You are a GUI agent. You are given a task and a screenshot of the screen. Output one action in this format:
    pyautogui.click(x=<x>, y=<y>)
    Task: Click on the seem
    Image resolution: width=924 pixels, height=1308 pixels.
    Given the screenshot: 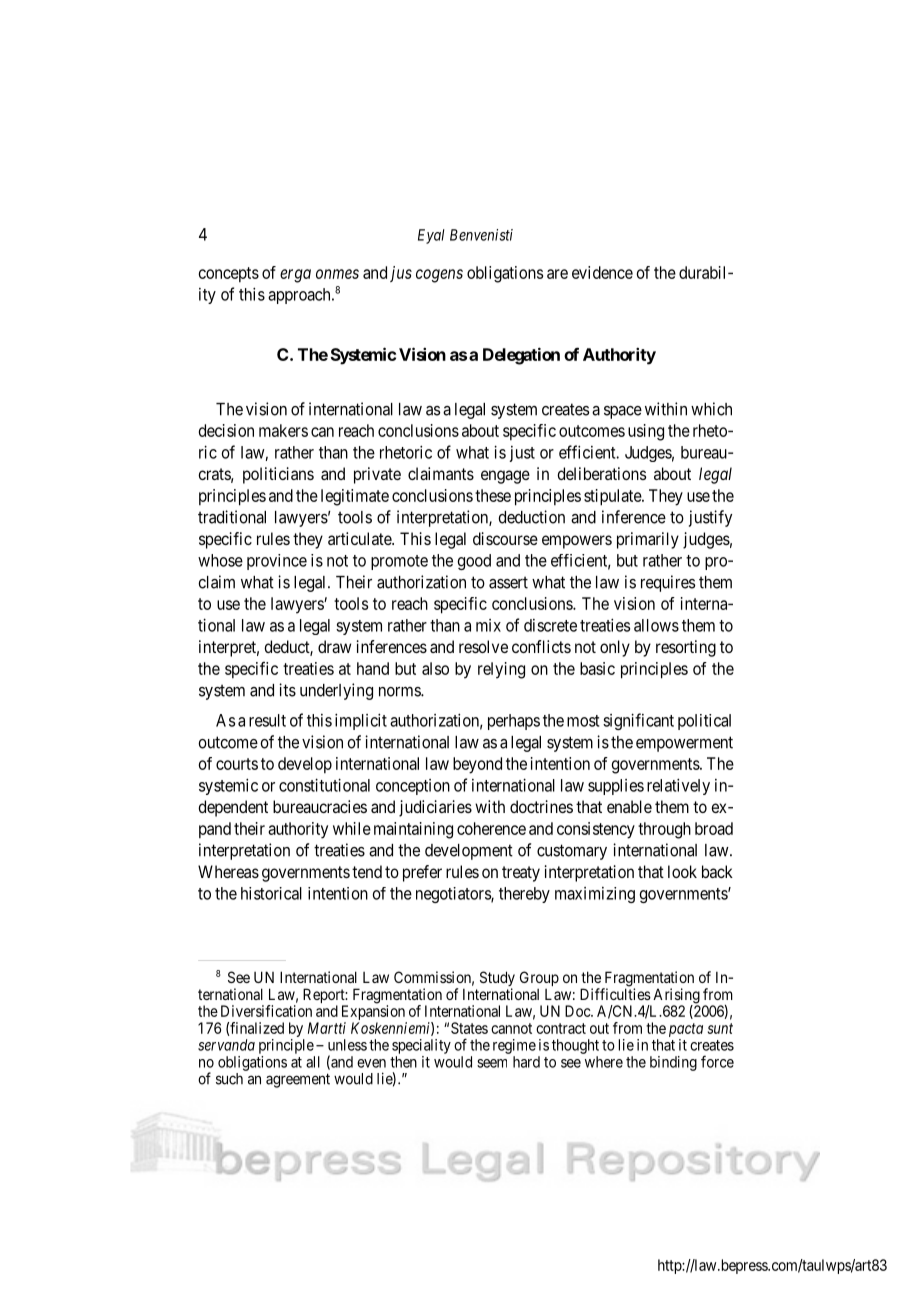 What is the action you would take?
    pyautogui.click(x=492, y=1063)
